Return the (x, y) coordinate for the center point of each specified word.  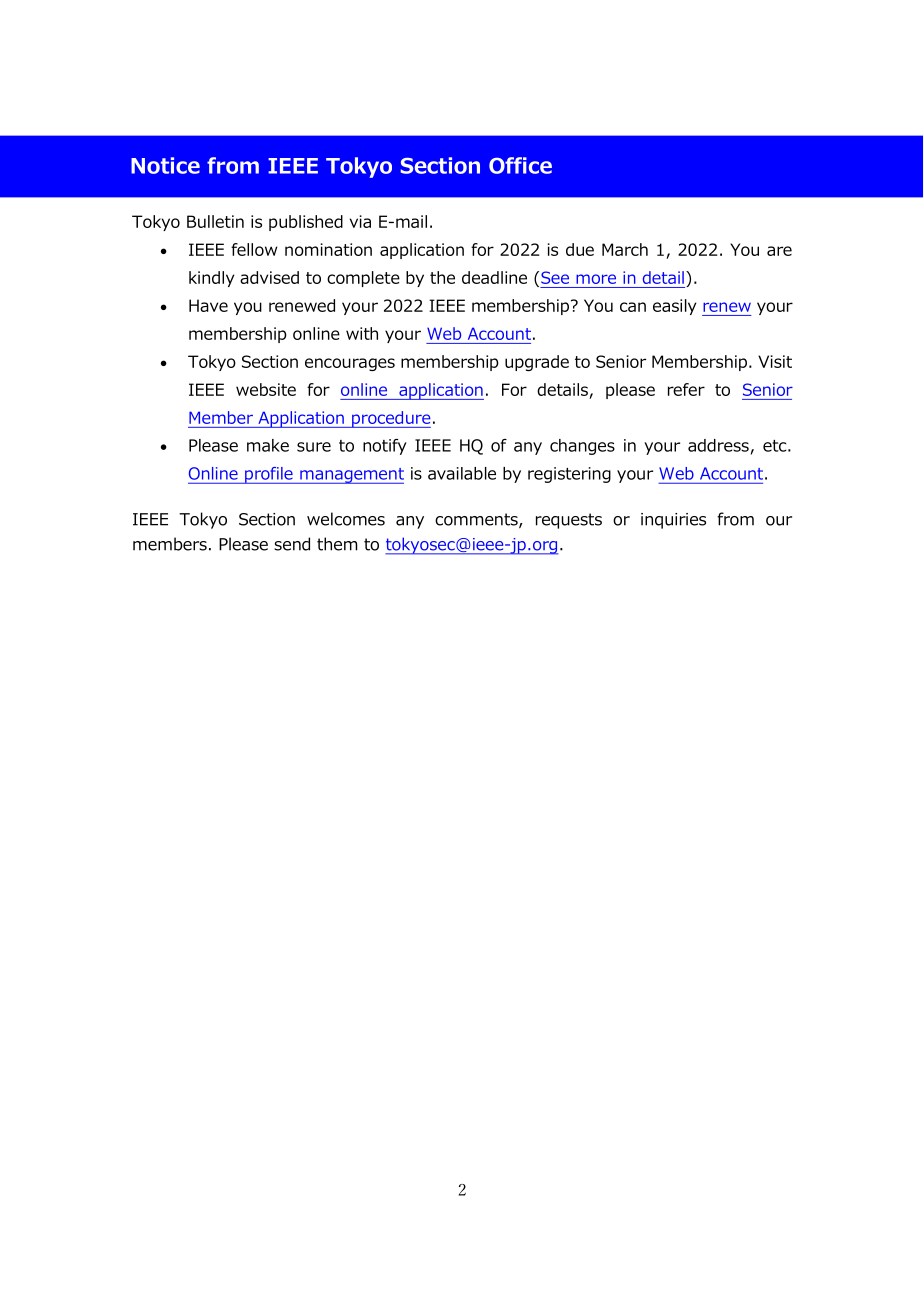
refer (686, 389)
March (625, 249)
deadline (494, 277)
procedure (390, 419)
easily (674, 307)
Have (208, 305)
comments (477, 520)
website (266, 389)
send (292, 544)
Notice (165, 165)
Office (520, 165)
